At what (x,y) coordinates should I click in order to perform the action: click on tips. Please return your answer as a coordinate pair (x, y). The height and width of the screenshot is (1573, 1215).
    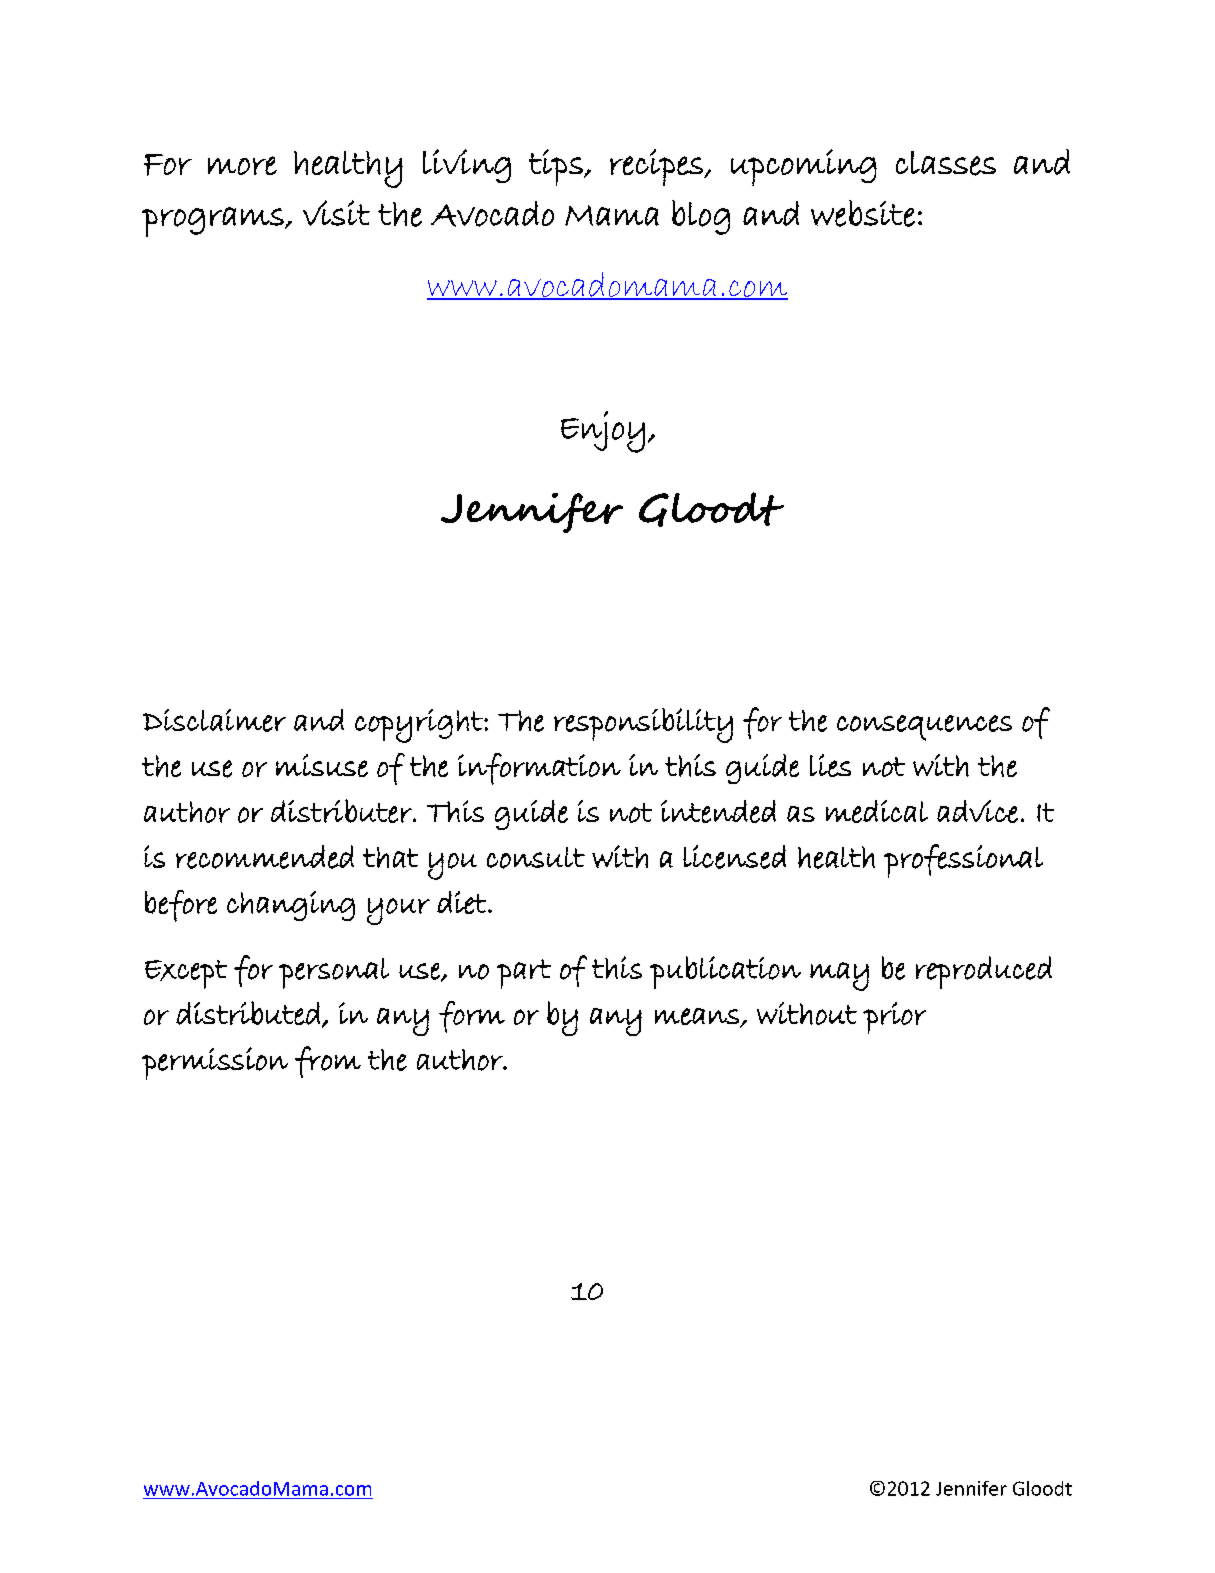
    Looking at the image, I should click on (557, 167).
